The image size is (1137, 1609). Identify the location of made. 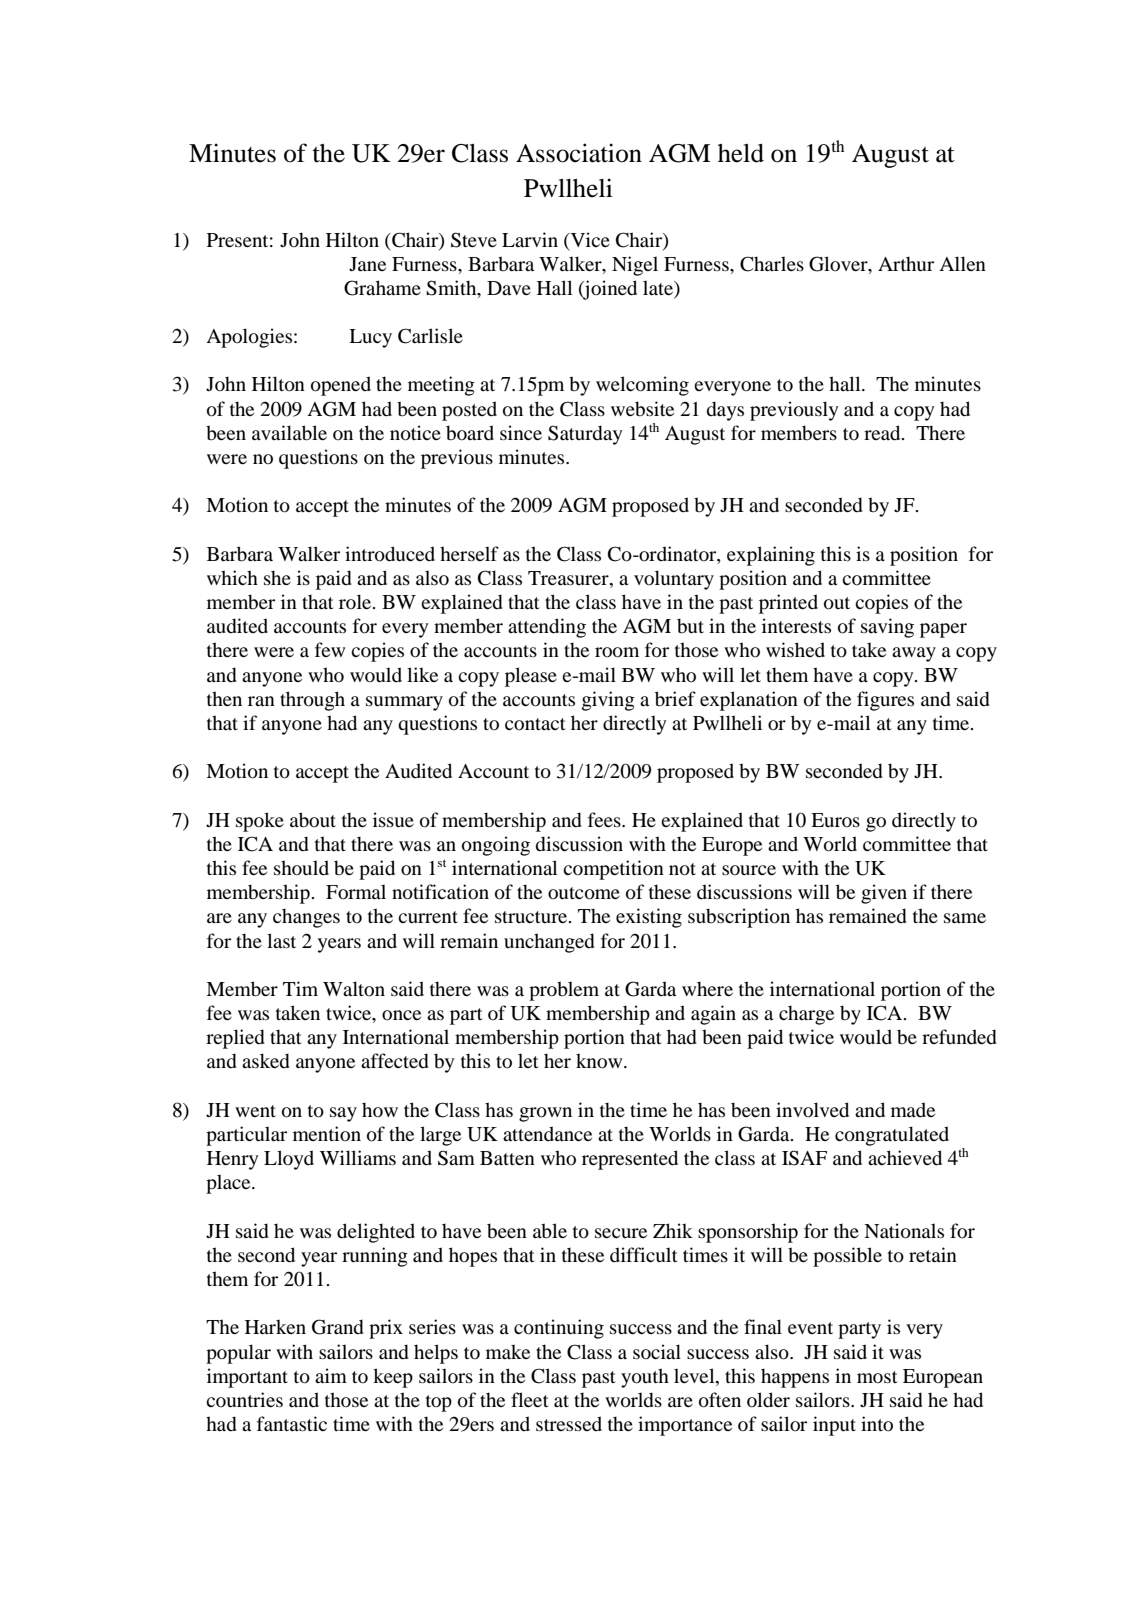
(913, 1109).
